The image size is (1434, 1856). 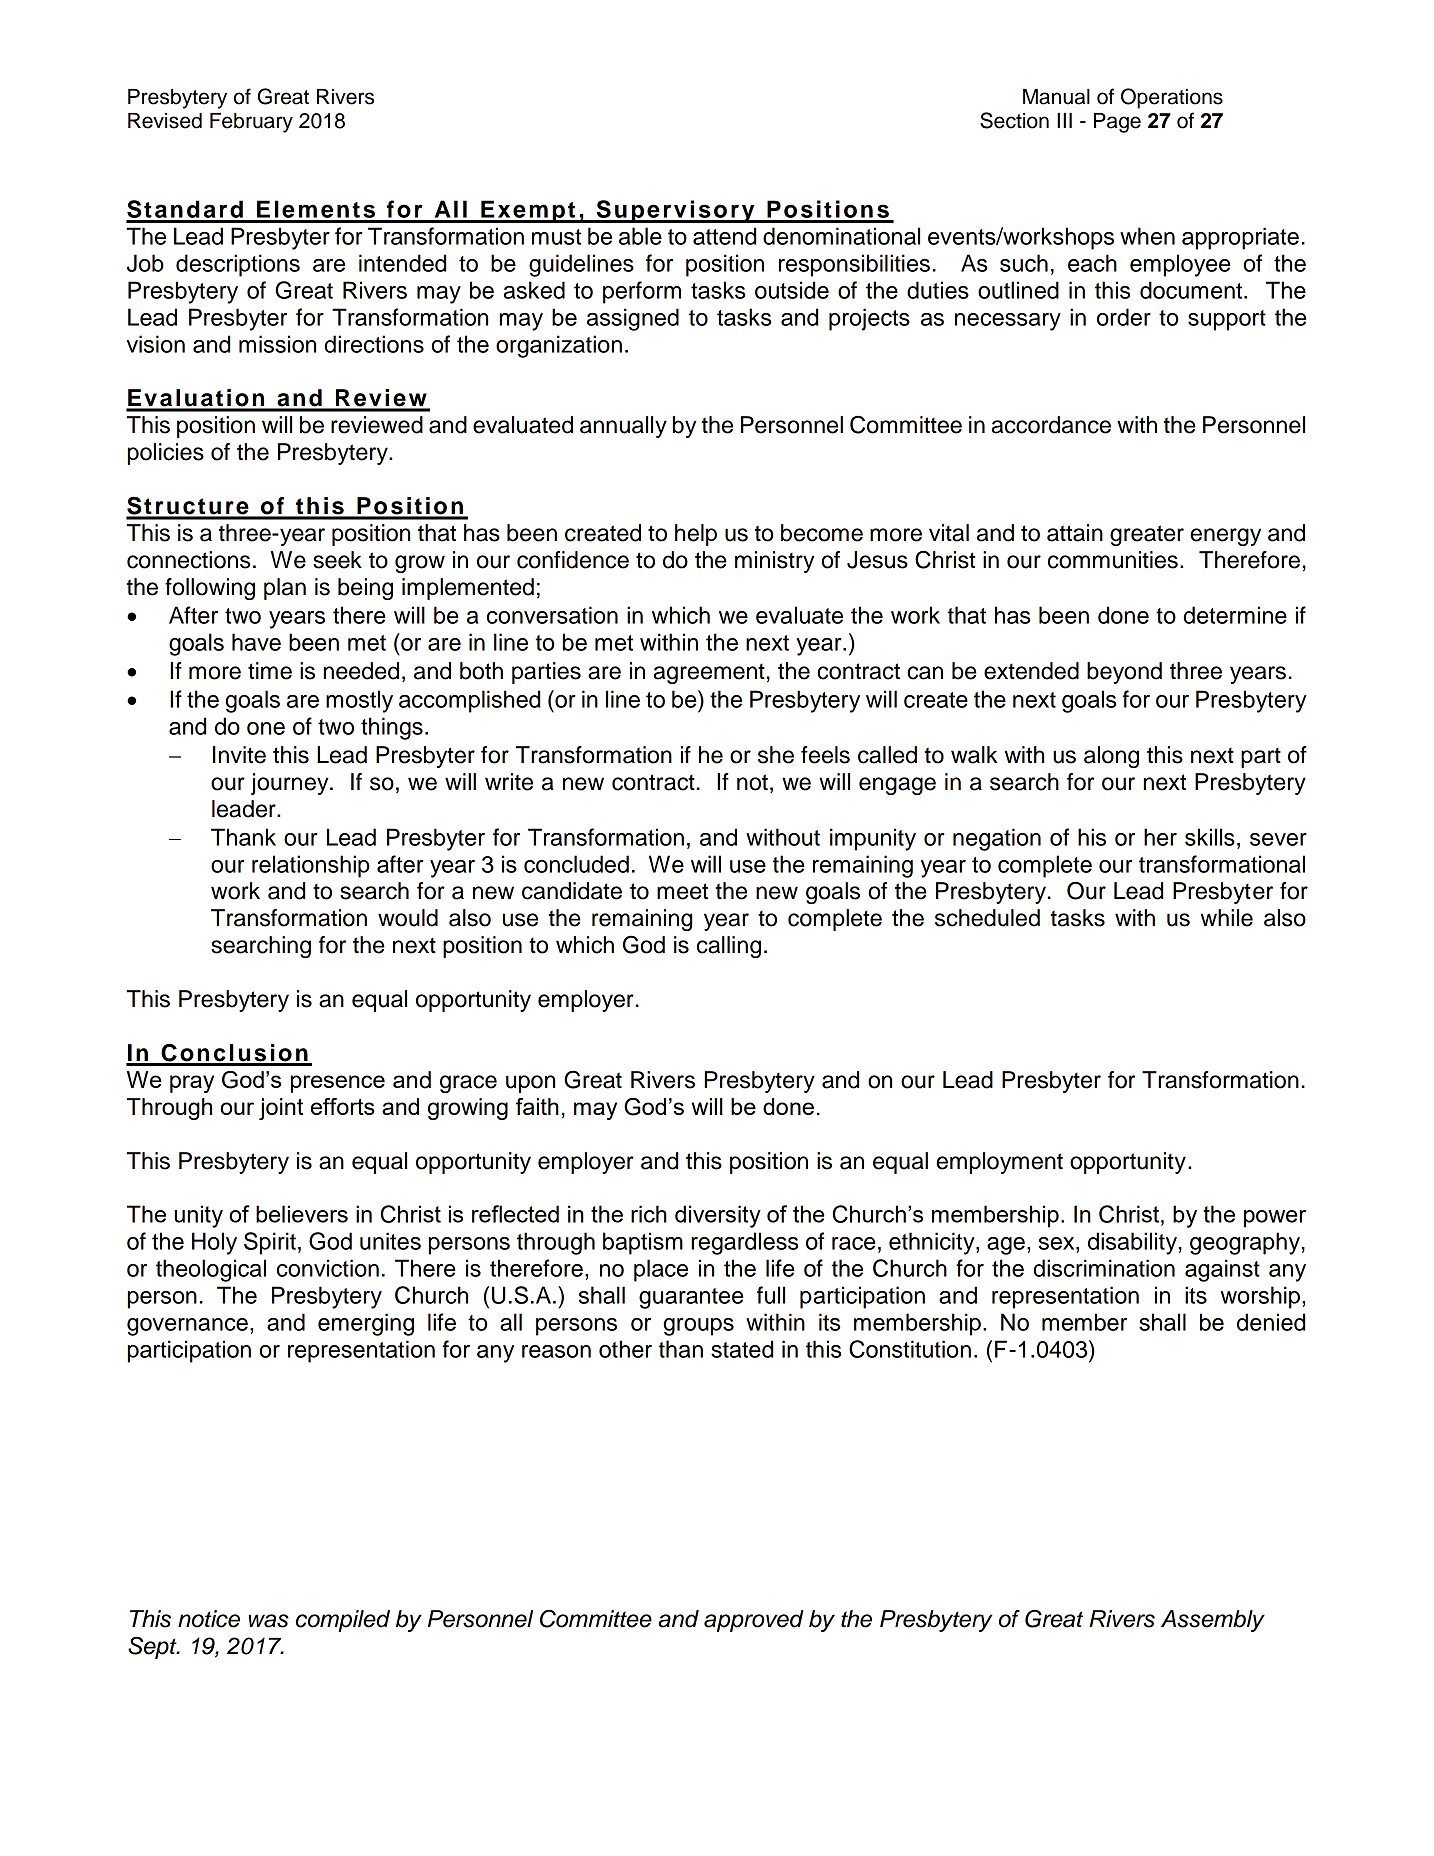 What do you see at coordinates (268, 1621) in the screenshot?
I see `was` at bounding box center [268, 1621].
